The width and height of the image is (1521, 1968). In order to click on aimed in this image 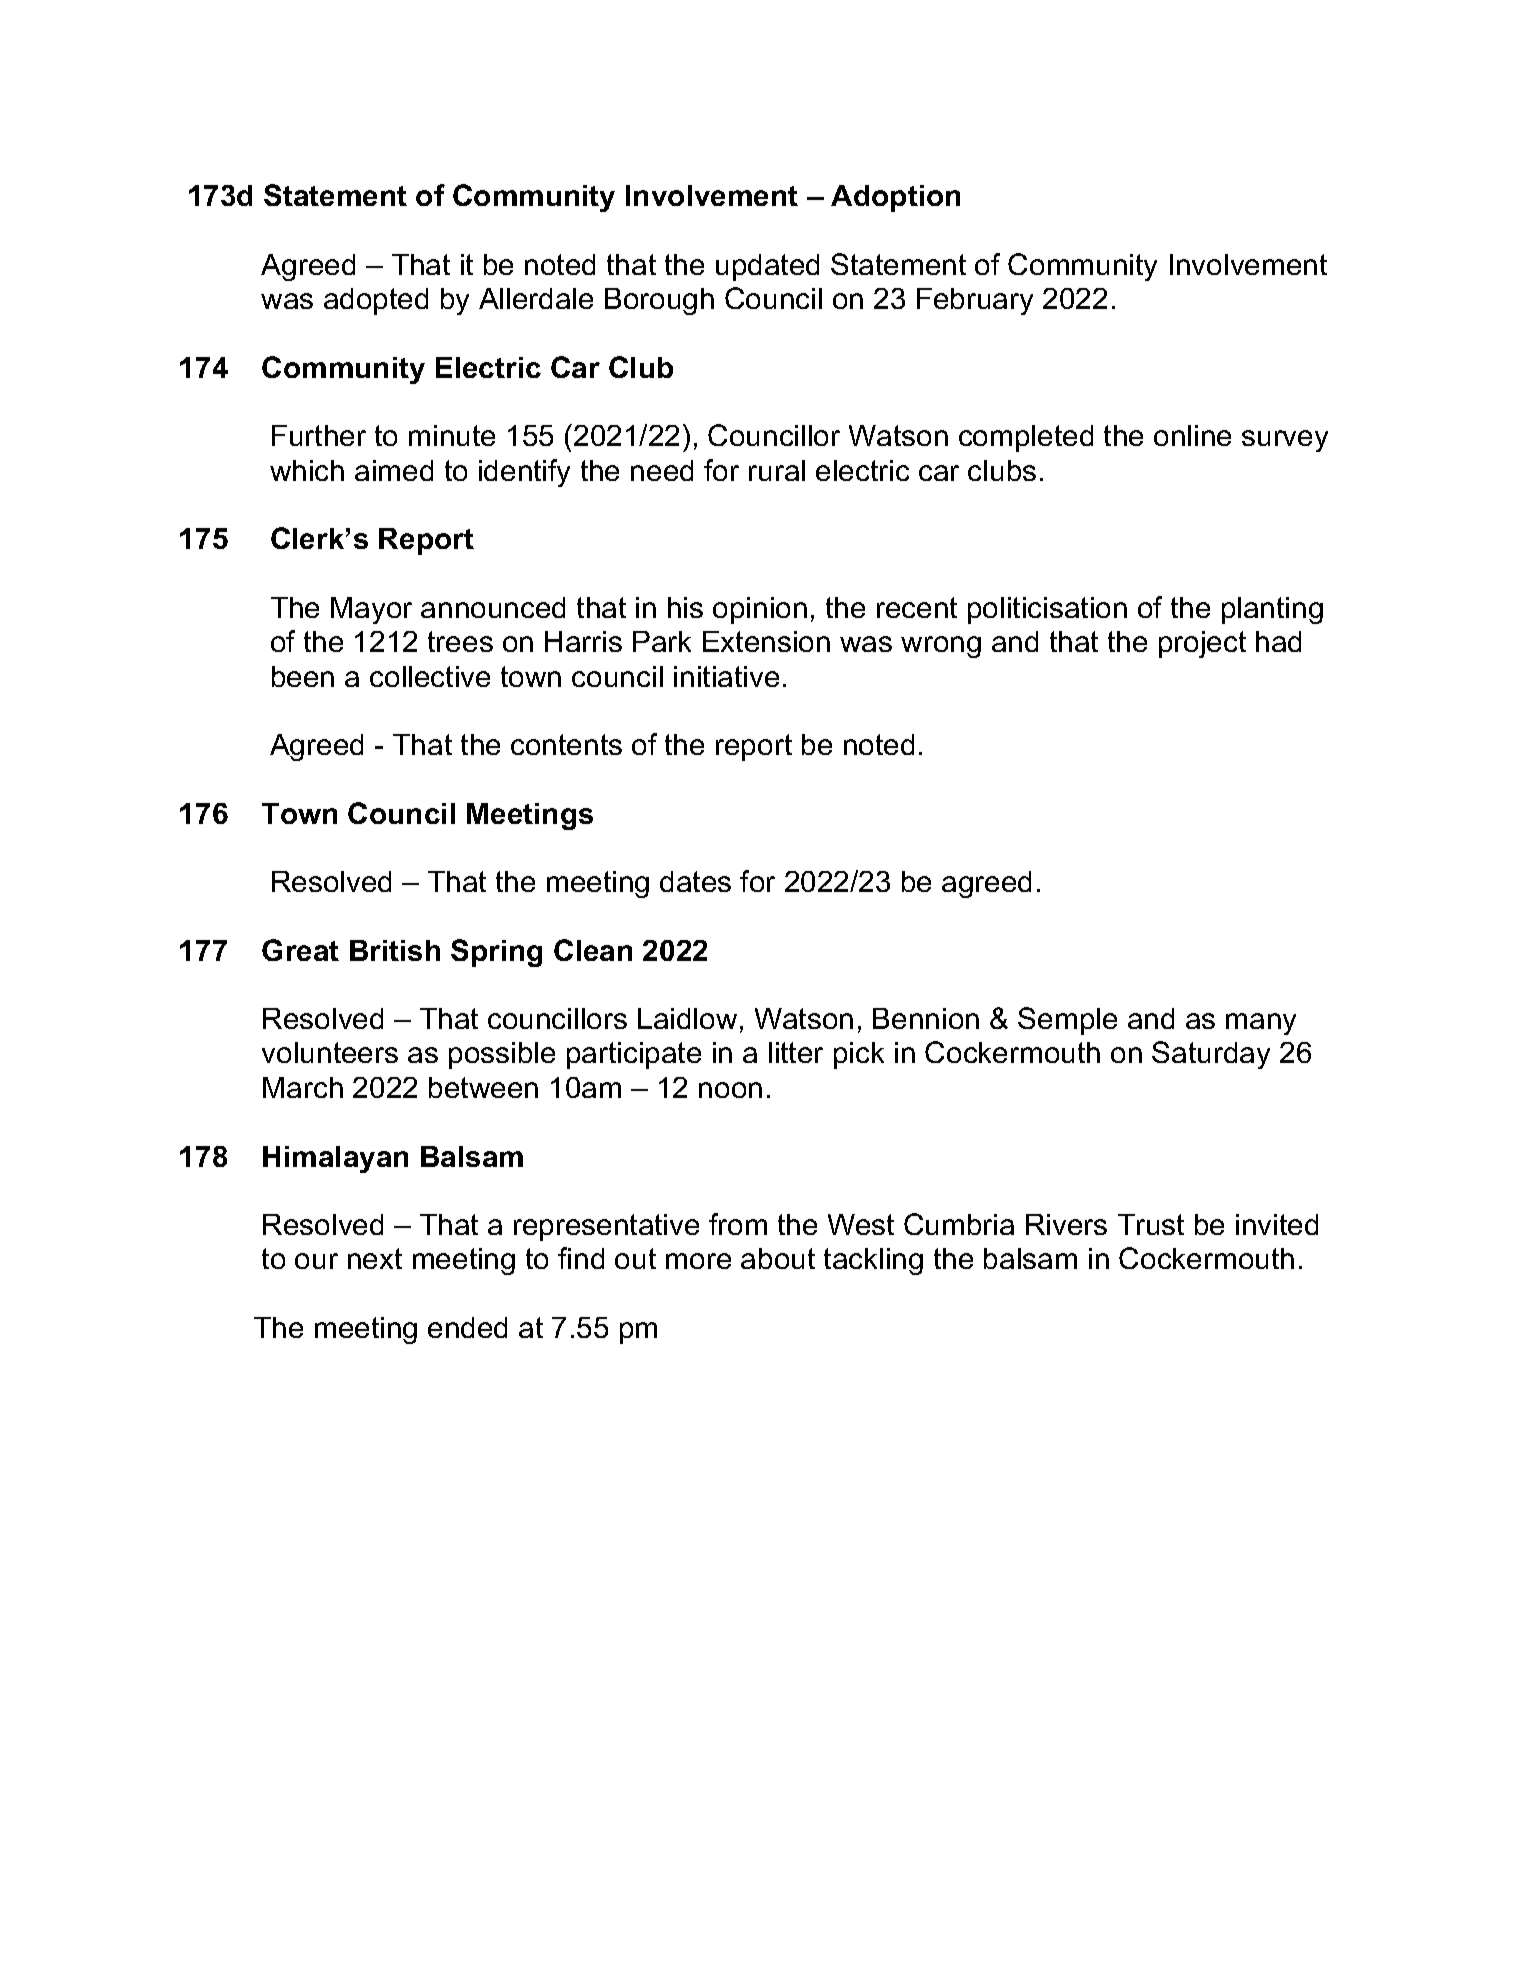, I will do `click(394, 470)`.
